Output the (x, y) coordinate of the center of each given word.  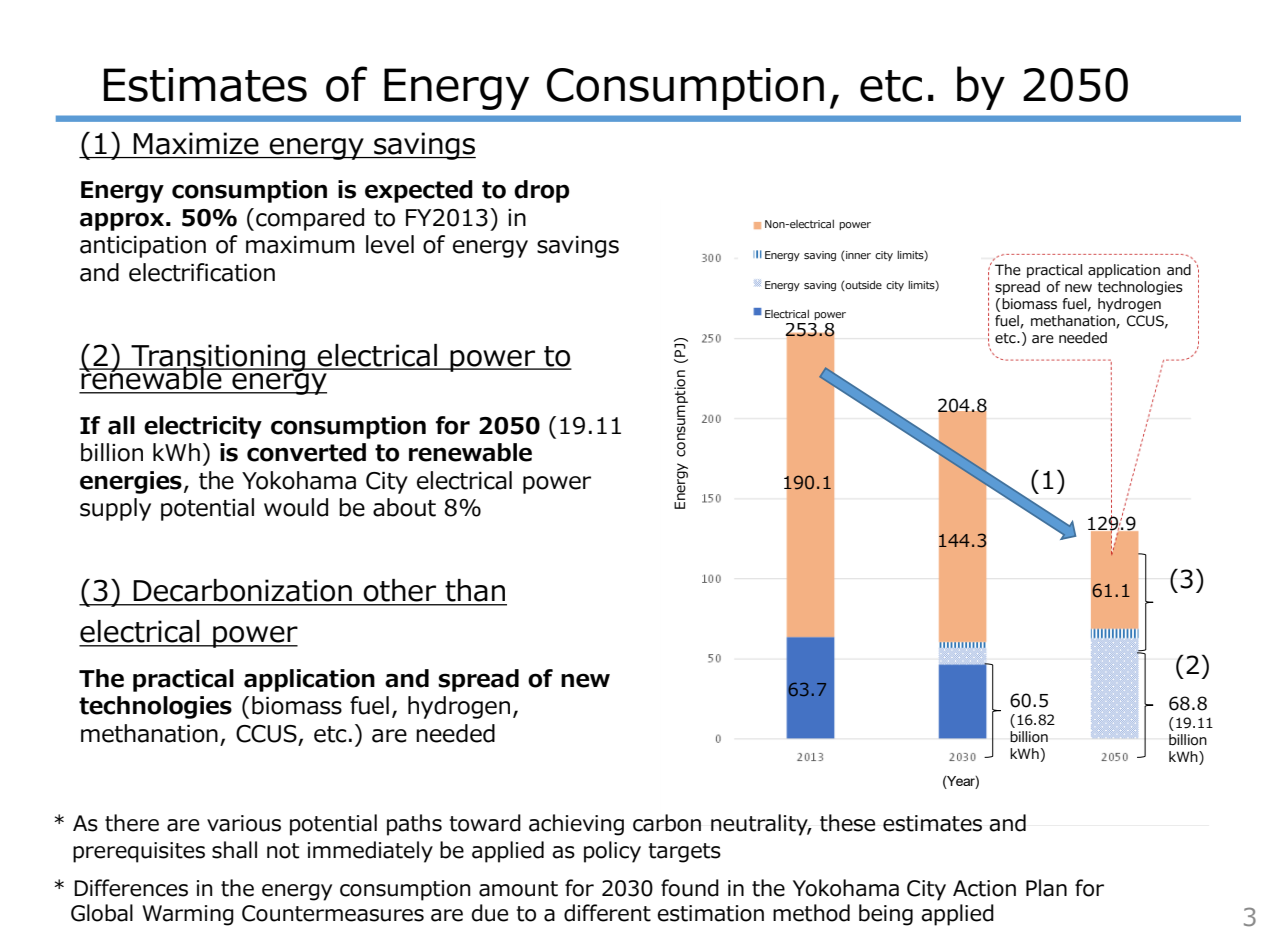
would (296, 507)
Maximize (196, 143)
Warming (188, 915)
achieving (576, 825)
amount (518, 889)
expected (419, 191)
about (404, 507)
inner (857, 256)
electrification (202, 272)
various (244, 823)
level (390, 244)
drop (541, 191)
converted (306, 452)
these (847, 823)
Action (984, 888)
